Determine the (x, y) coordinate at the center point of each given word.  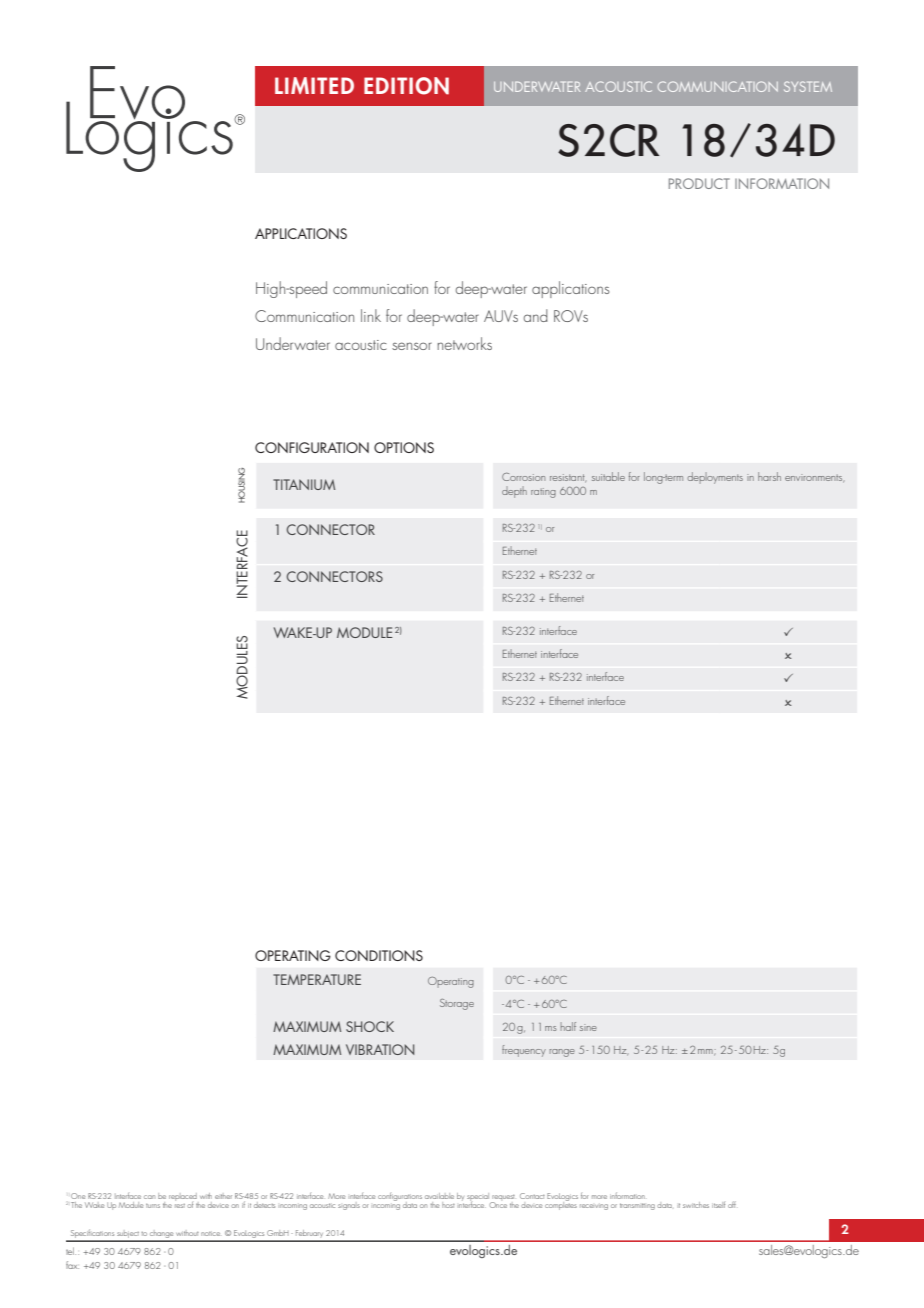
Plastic (517, 477)
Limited (314, 85)
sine (588, 1027)
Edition (406, 86)
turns (153, 1206)
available (439, 1196)
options (404, 447)
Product (699, 183)
